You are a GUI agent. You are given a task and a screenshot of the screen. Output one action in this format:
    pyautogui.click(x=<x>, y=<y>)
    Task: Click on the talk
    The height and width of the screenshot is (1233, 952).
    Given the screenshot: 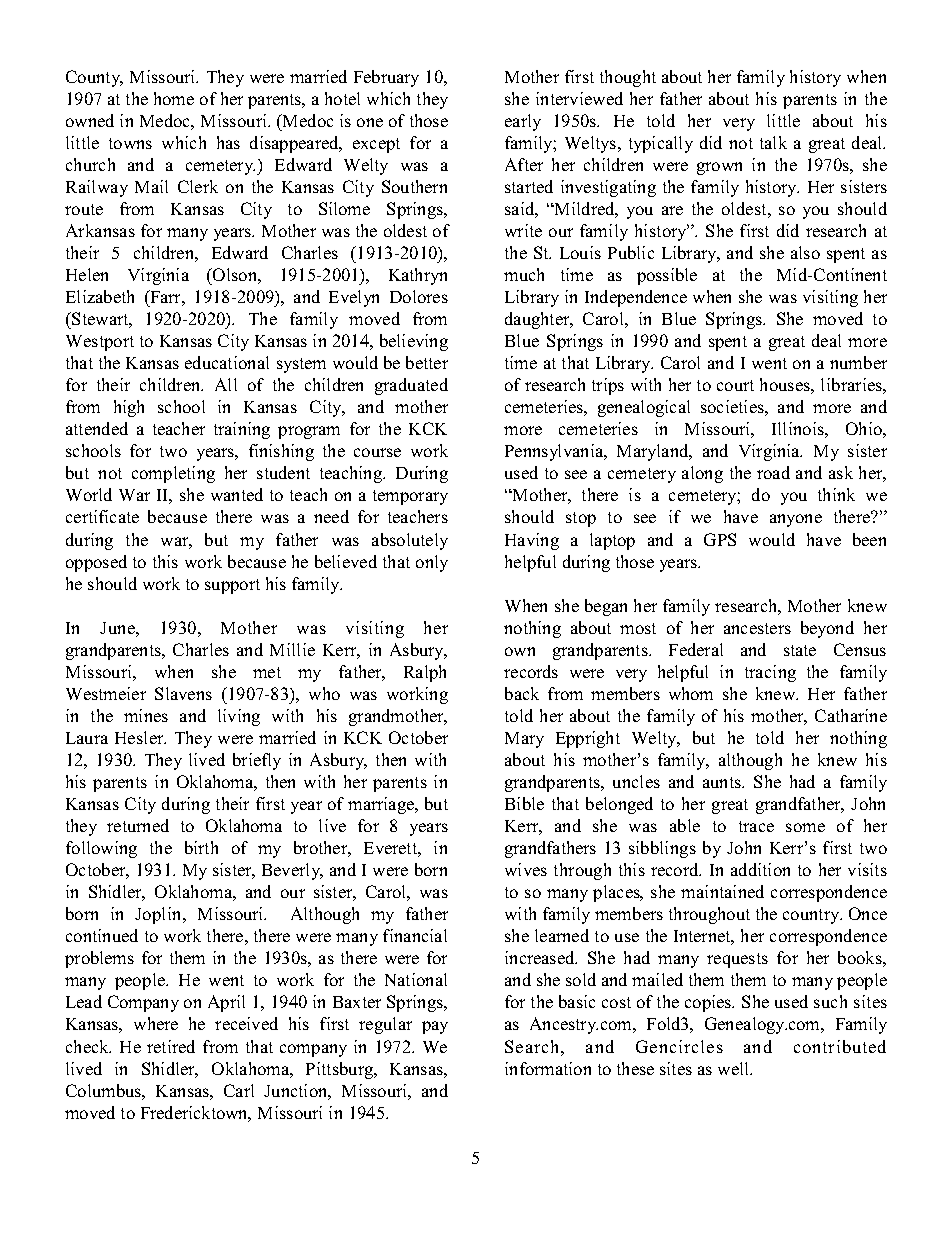 What is the action you would take?
    pyautogui.click(x=773, y=142)
